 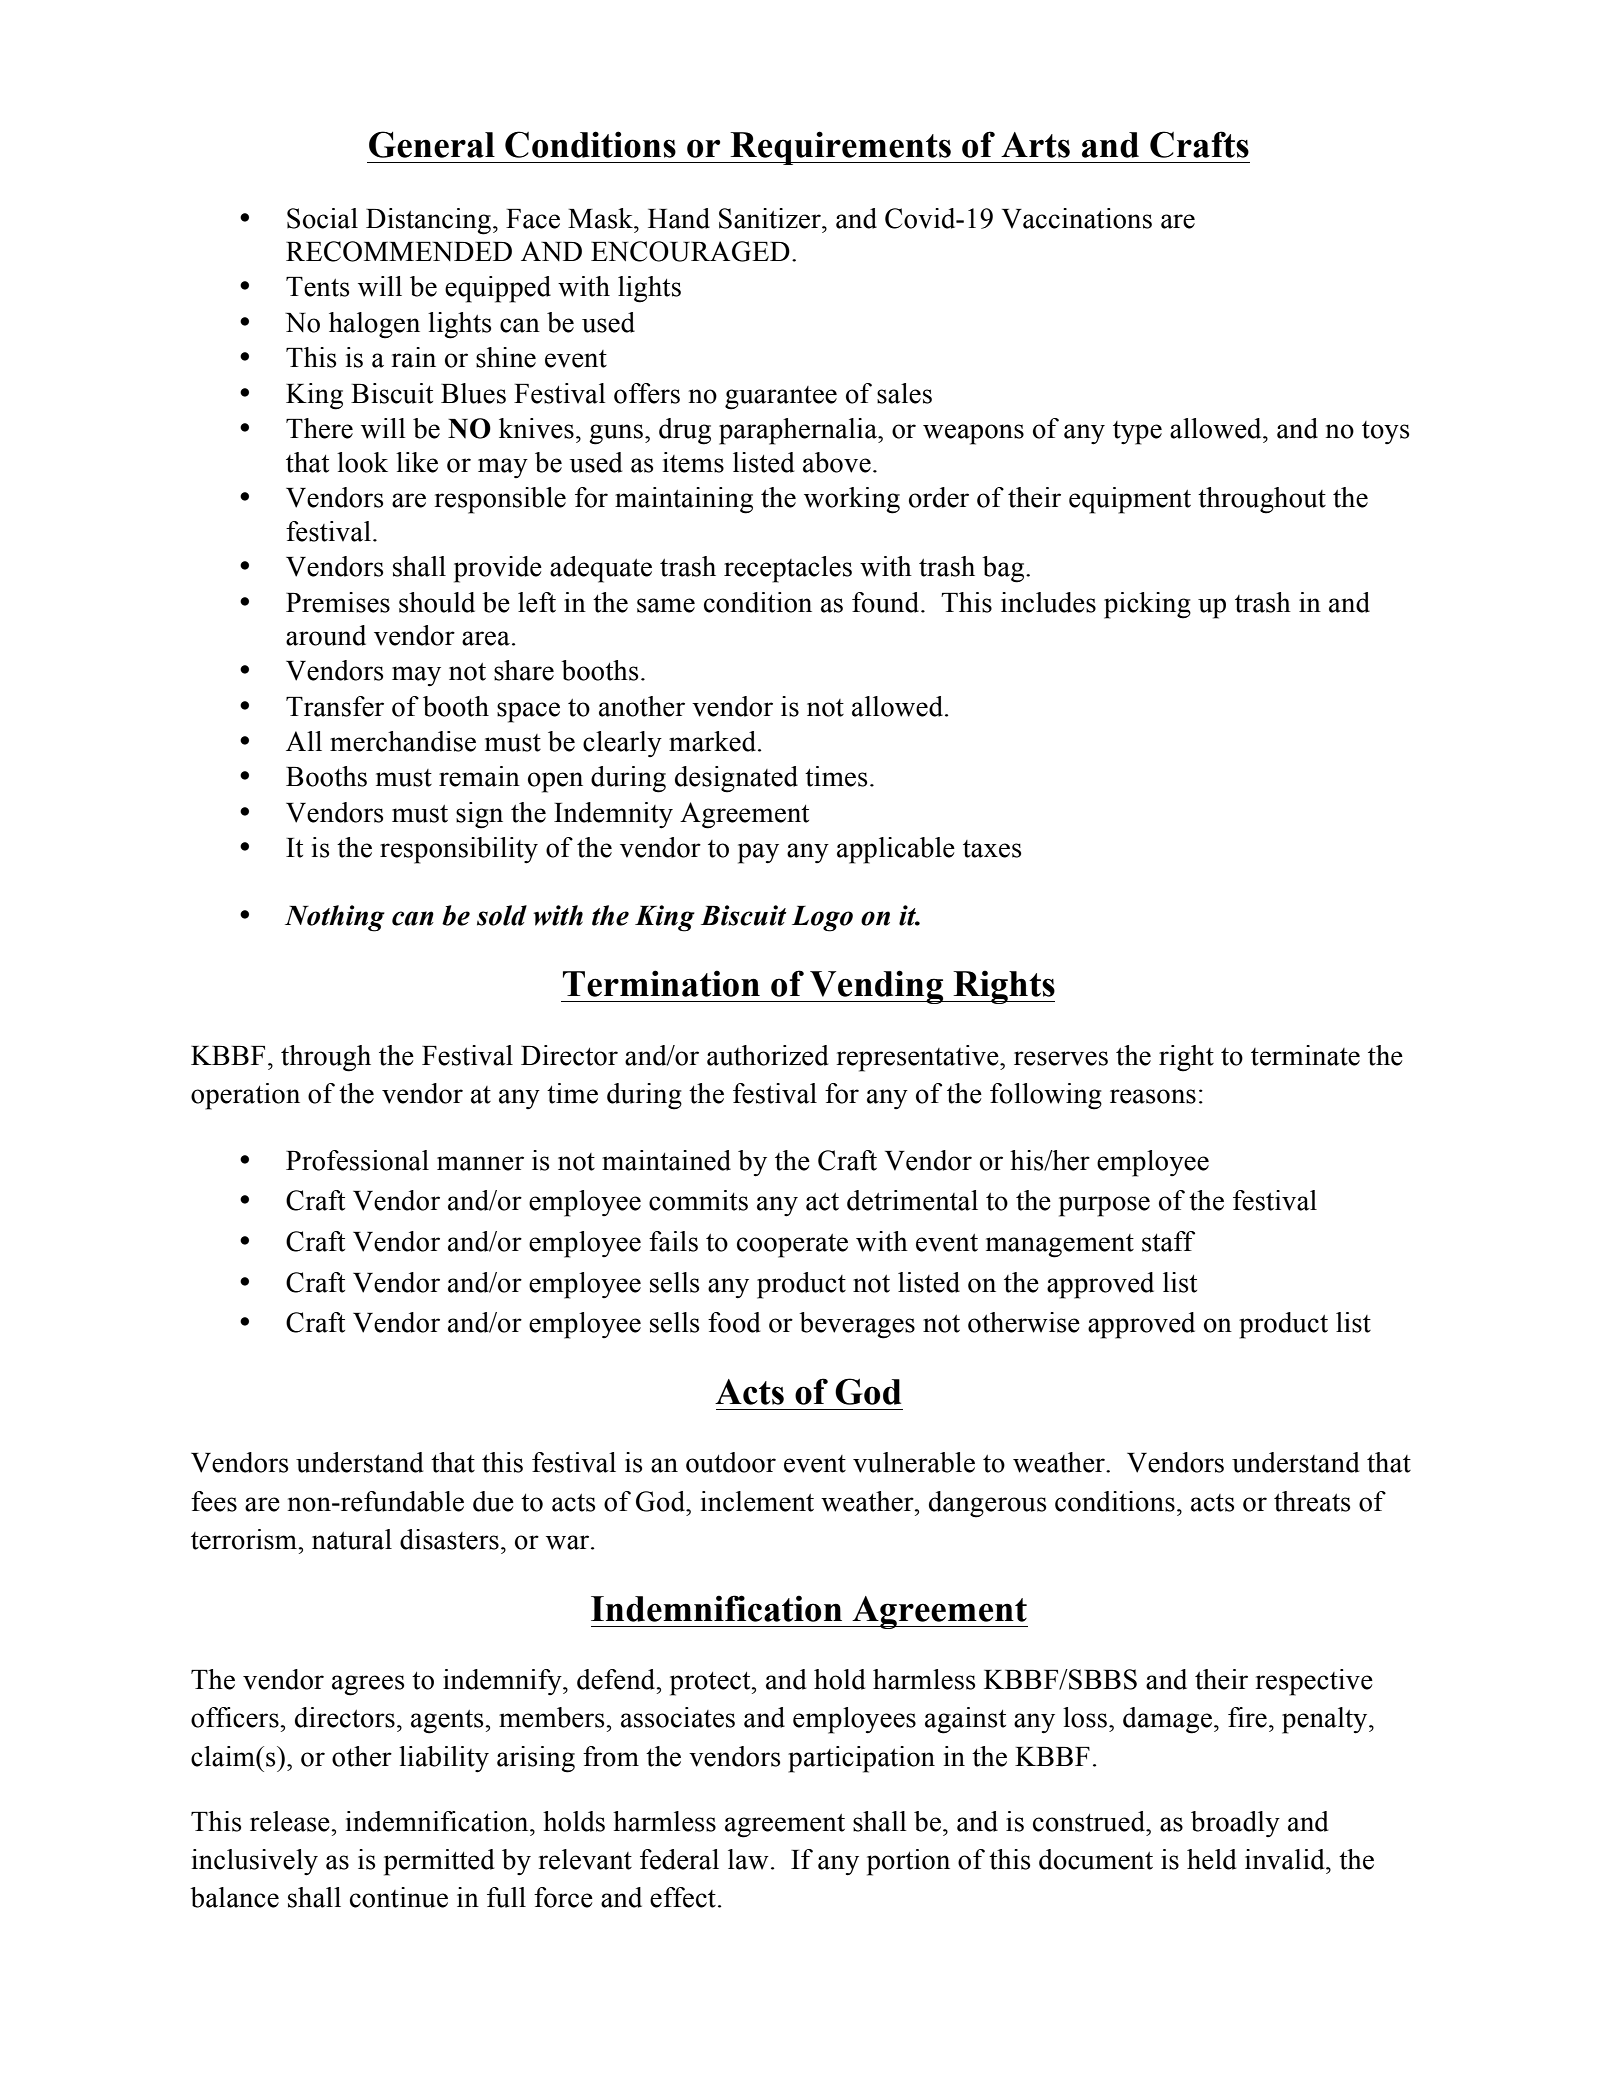 What do you see at coordinates (771, 218) in the document?
I see `Sanitizer` at bounding box center [771, 218].
